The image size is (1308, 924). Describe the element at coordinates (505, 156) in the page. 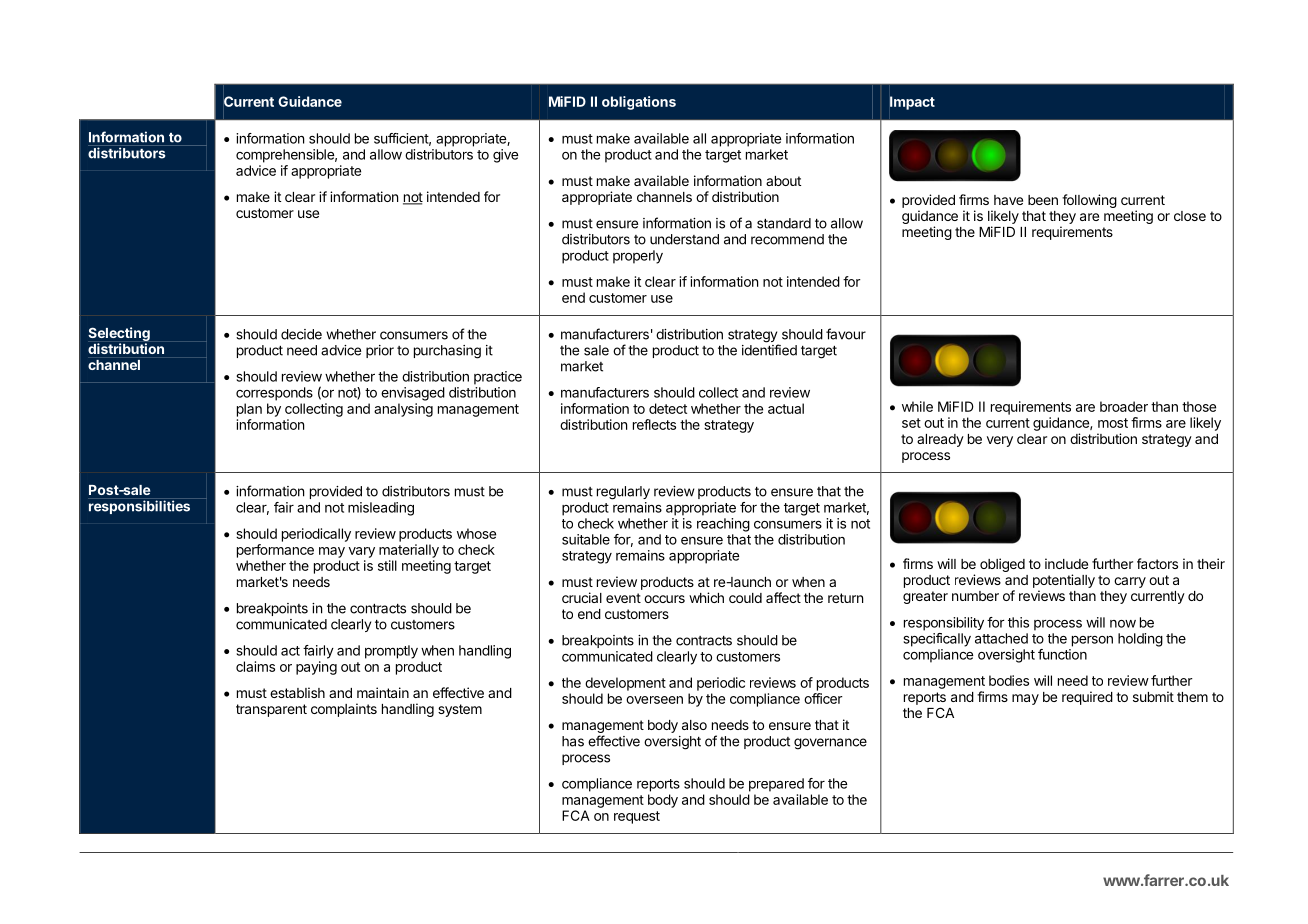

I see `give` at that location.
